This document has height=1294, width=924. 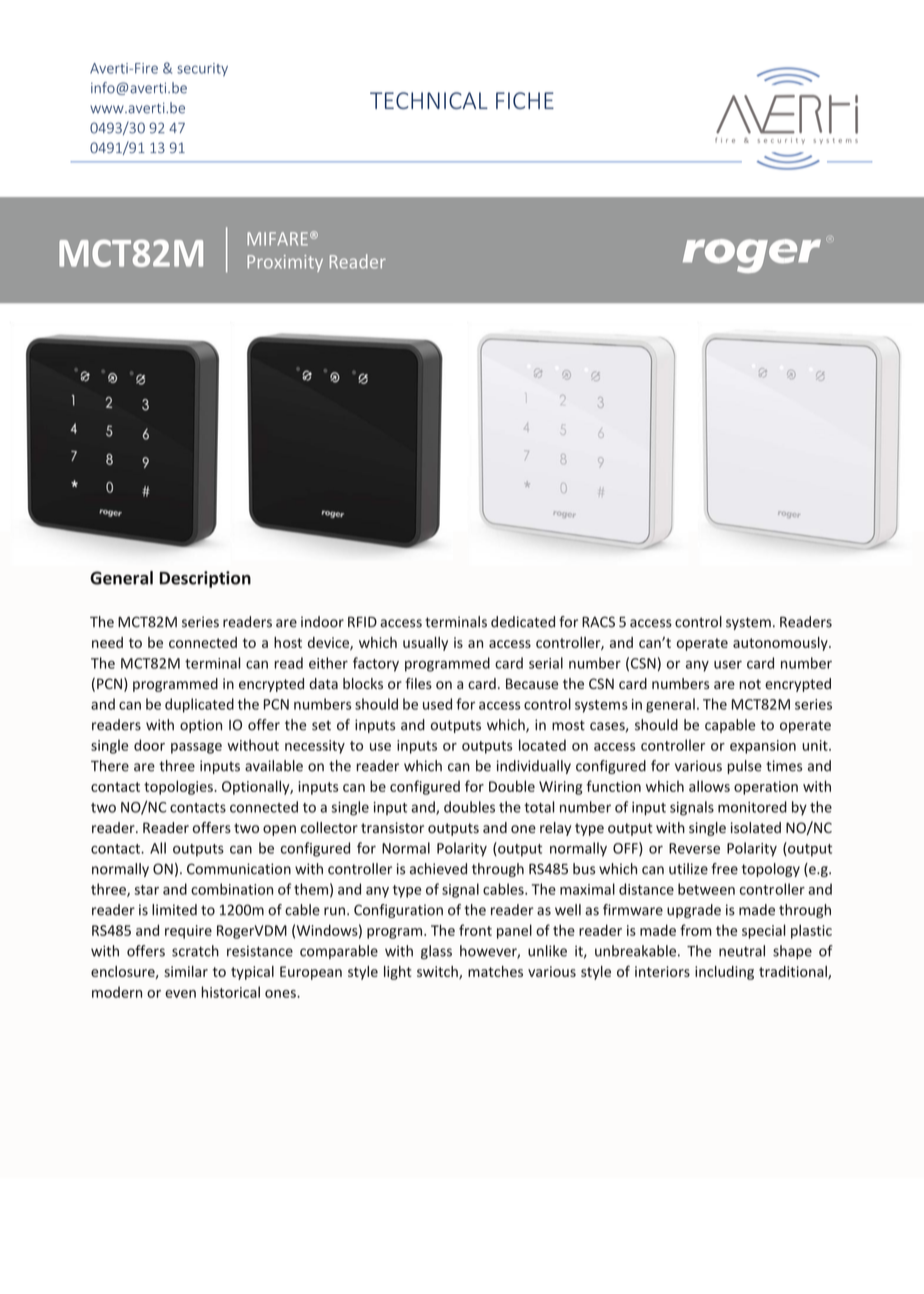 What do you see at coordinates (438, 972) in the document?
I see `switch` at bounding box center [438, 972].
